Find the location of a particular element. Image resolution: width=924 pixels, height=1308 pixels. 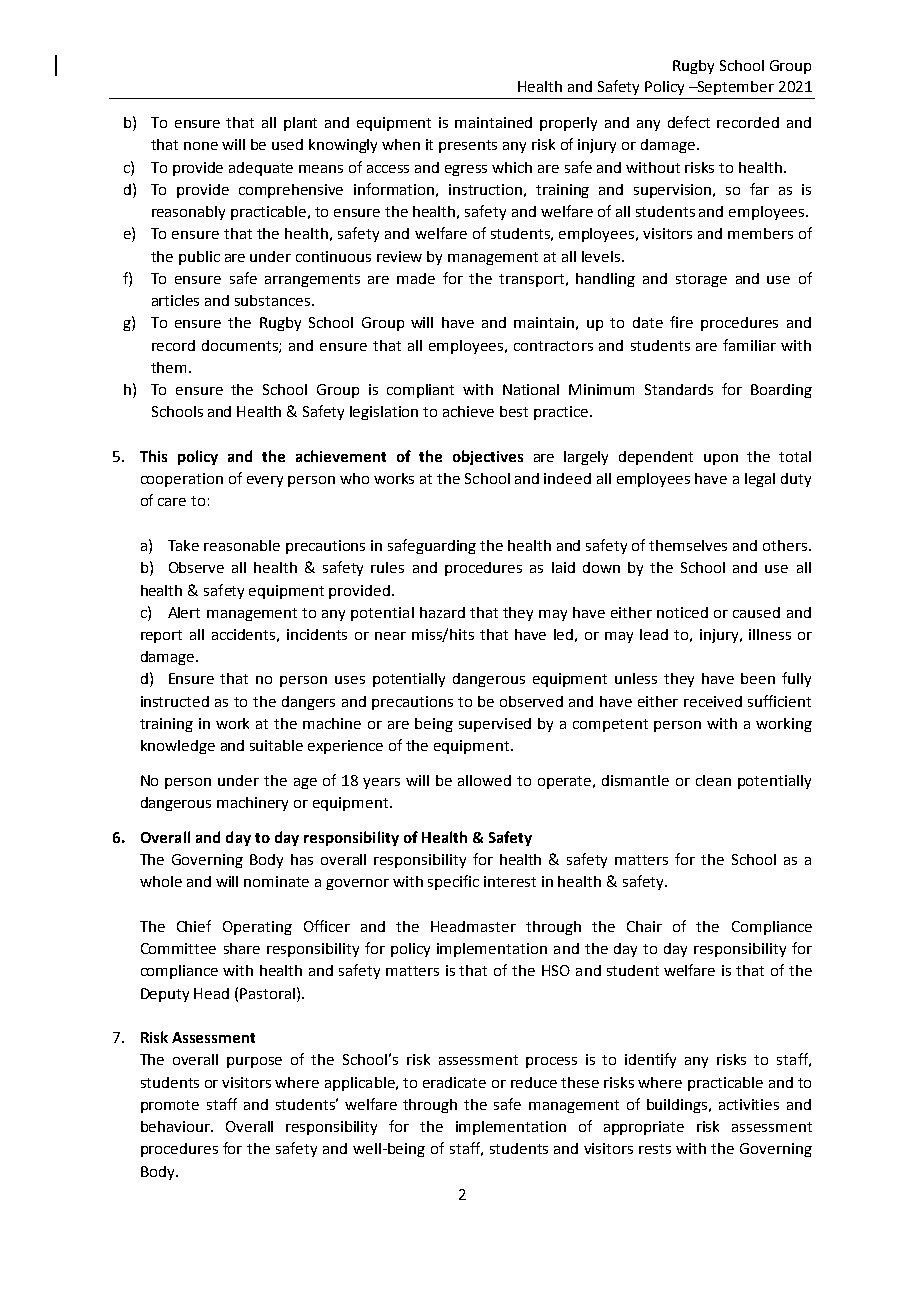

none is located at coordinates (201, 146).
